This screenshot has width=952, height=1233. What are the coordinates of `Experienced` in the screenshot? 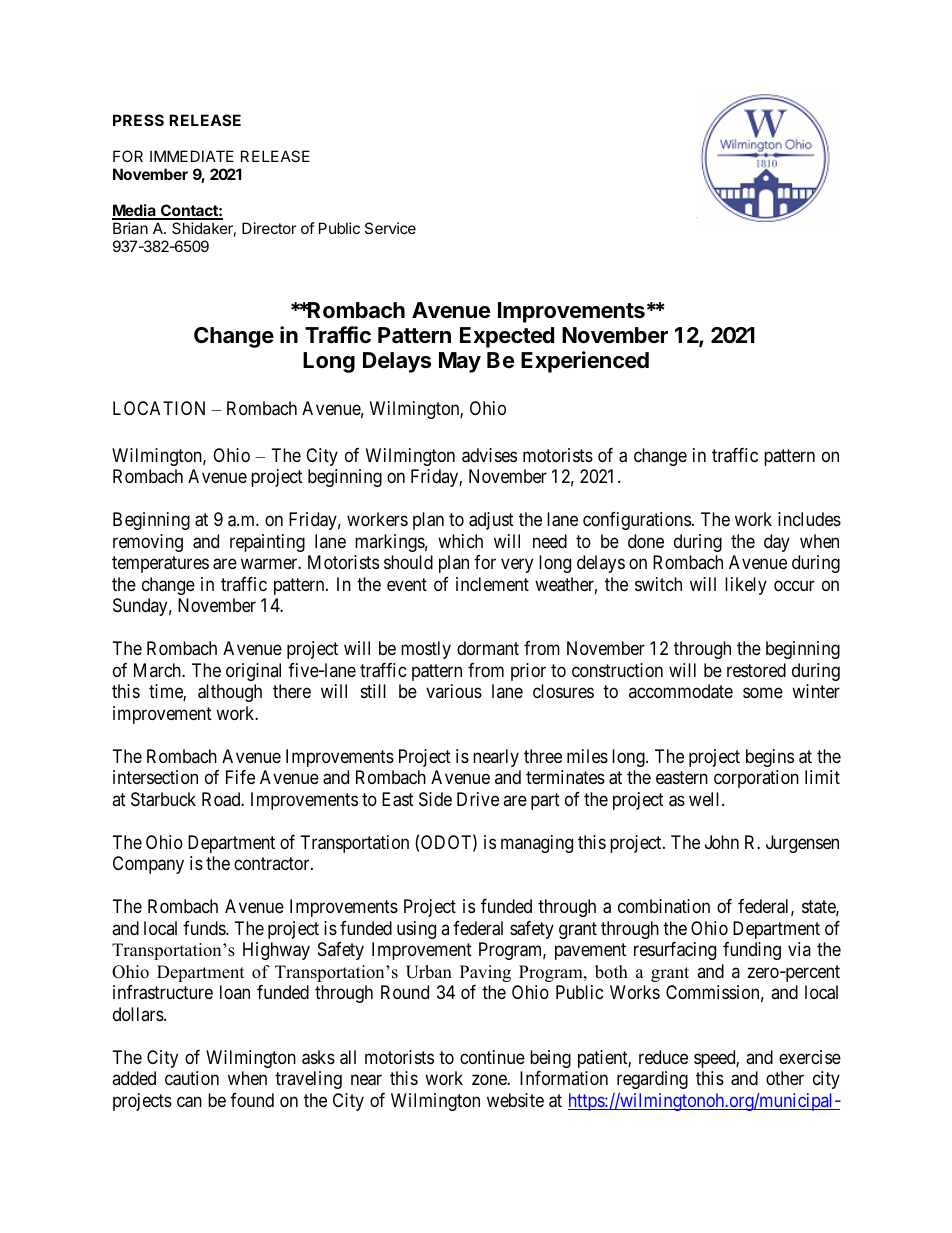 It's located at (585, 362).
